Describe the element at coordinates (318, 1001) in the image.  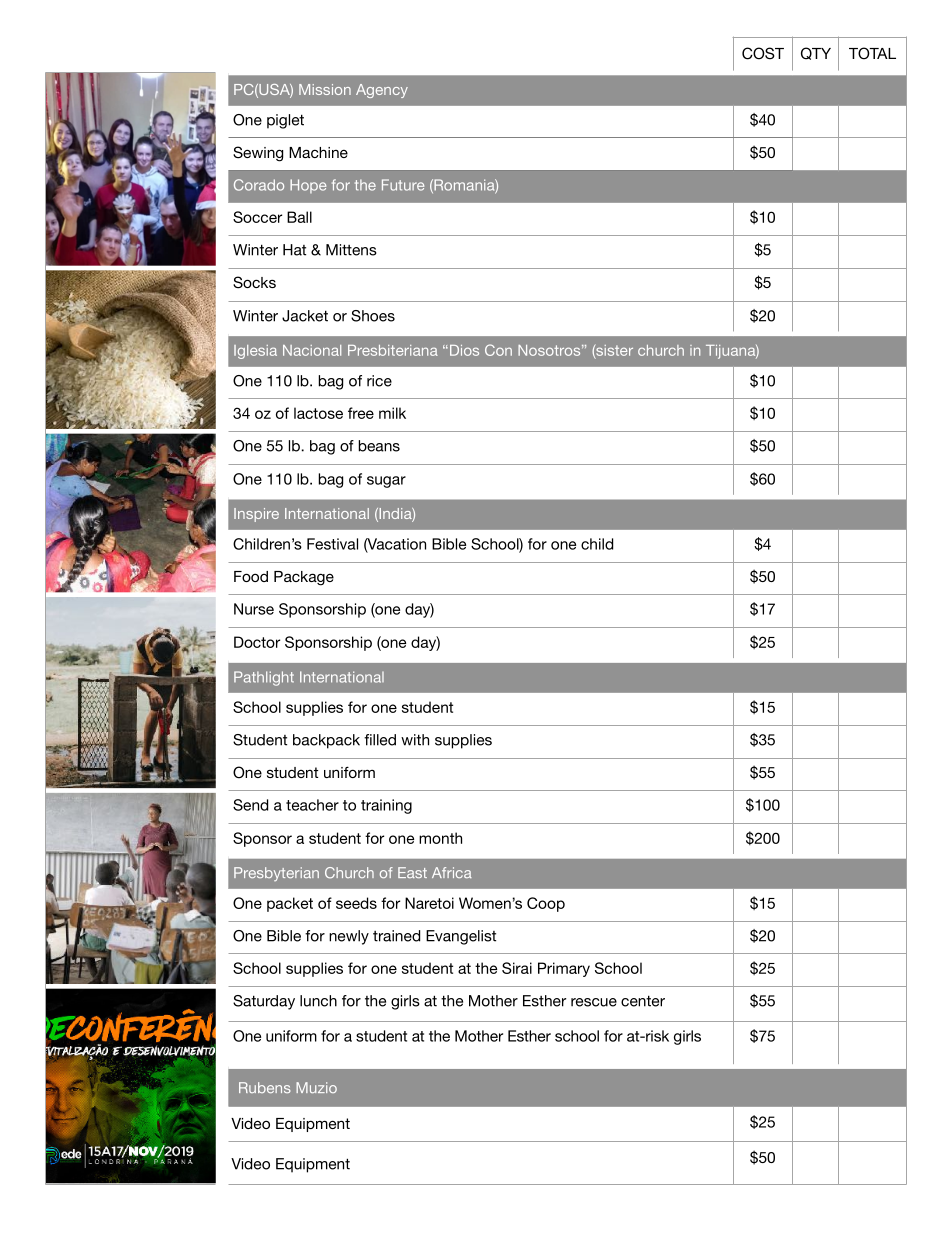
I see `lunch` at that location.
